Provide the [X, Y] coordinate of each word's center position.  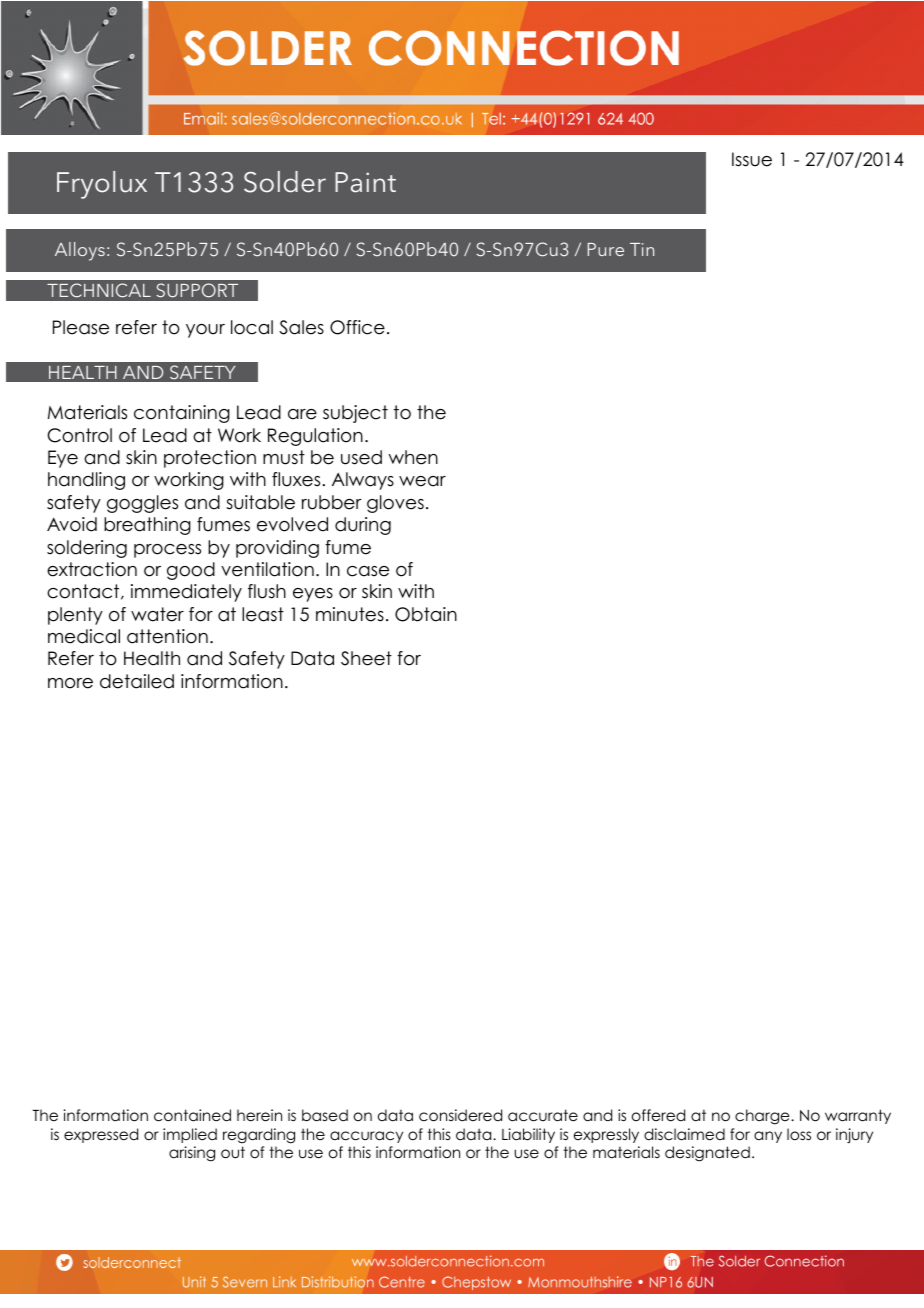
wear [422, 481]
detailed [137, 681]
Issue [752, 159]
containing [182, 414]
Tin [642, 249]
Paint [365, 182]
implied [190, 1135]
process [167, 551]
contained [192, 1115]
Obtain [426, 614]
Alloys [80, 251]
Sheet [366, 658]
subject [355, 414]
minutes [350, 614]
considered [460, 1115]
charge [763, 1117]
